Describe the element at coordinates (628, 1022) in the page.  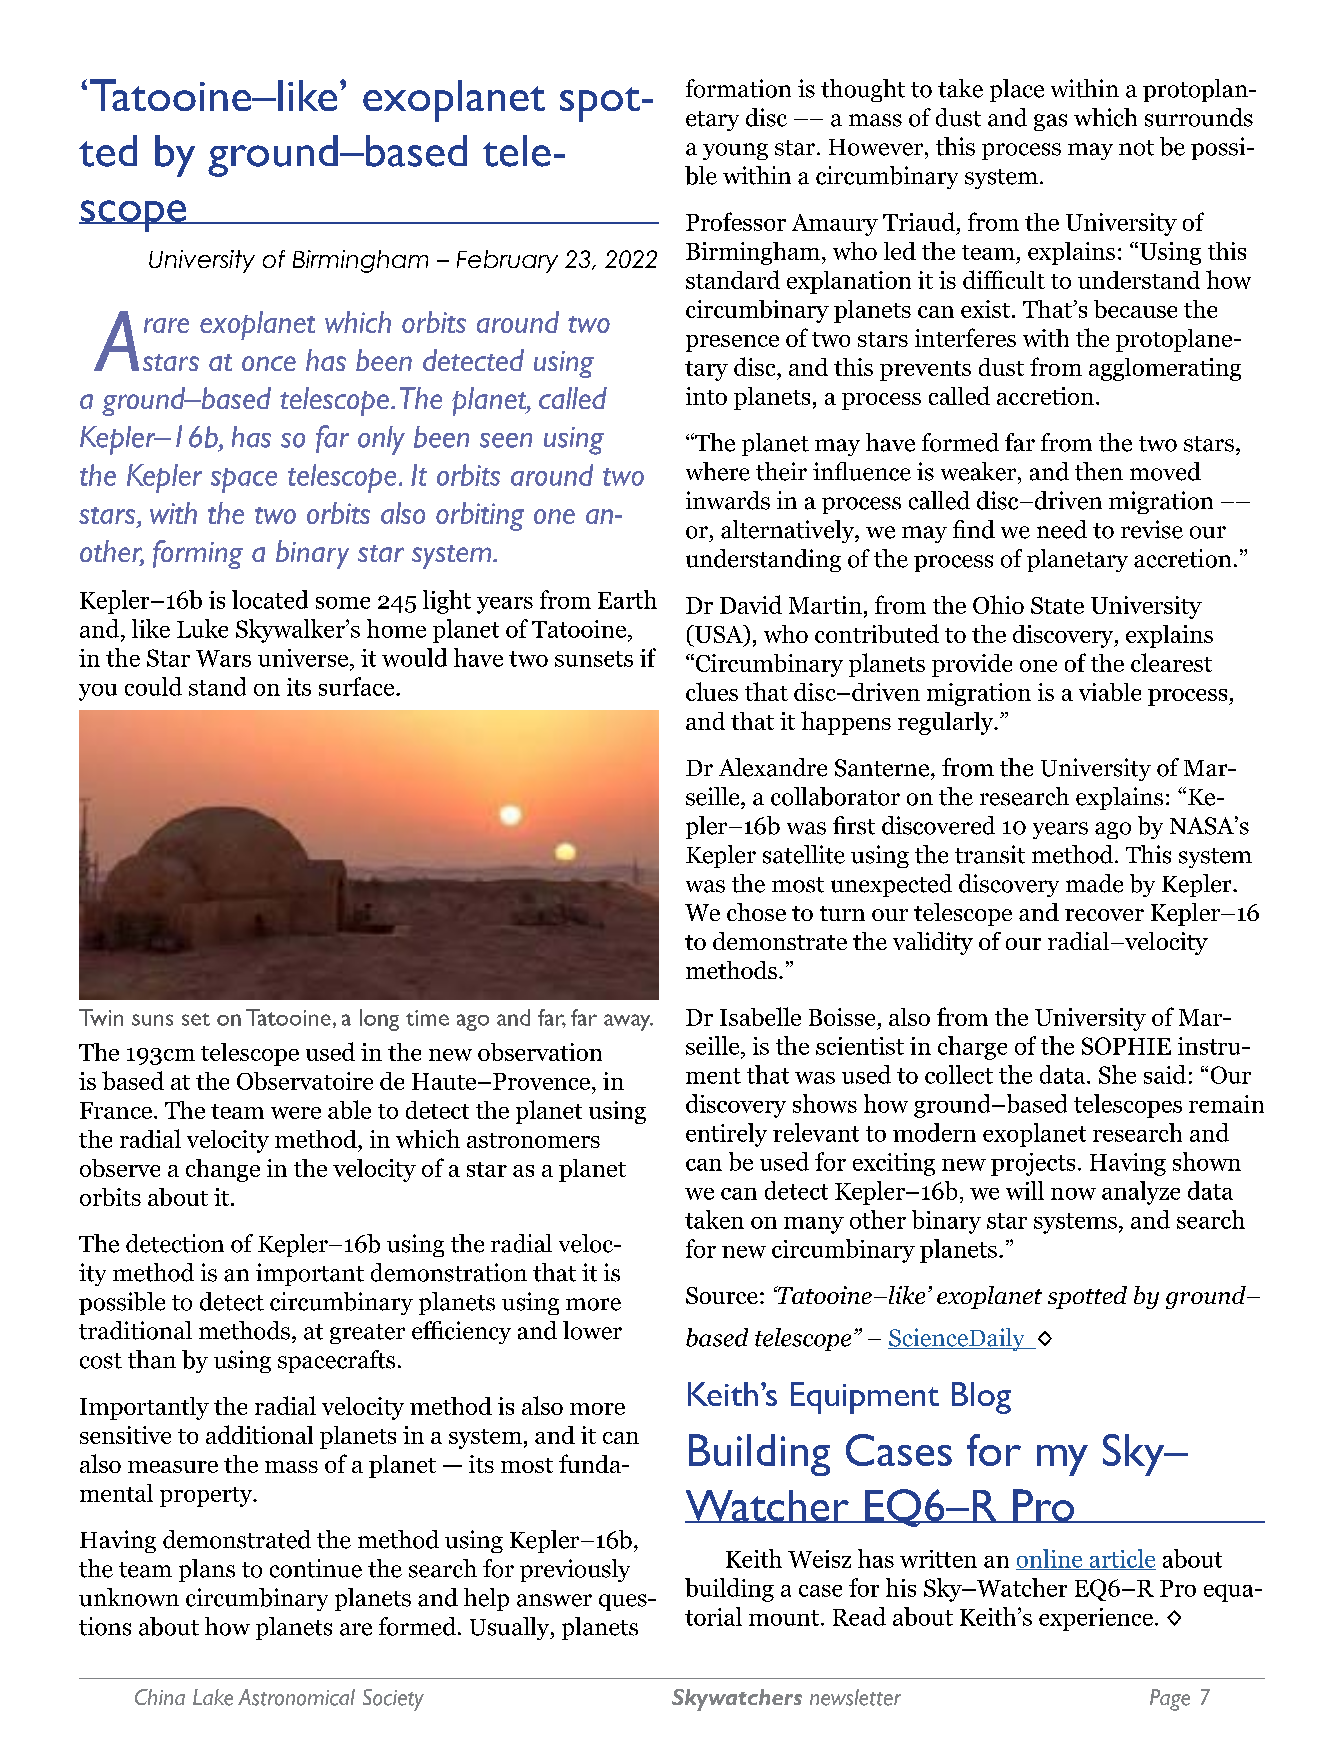
I see `away` at that location.
